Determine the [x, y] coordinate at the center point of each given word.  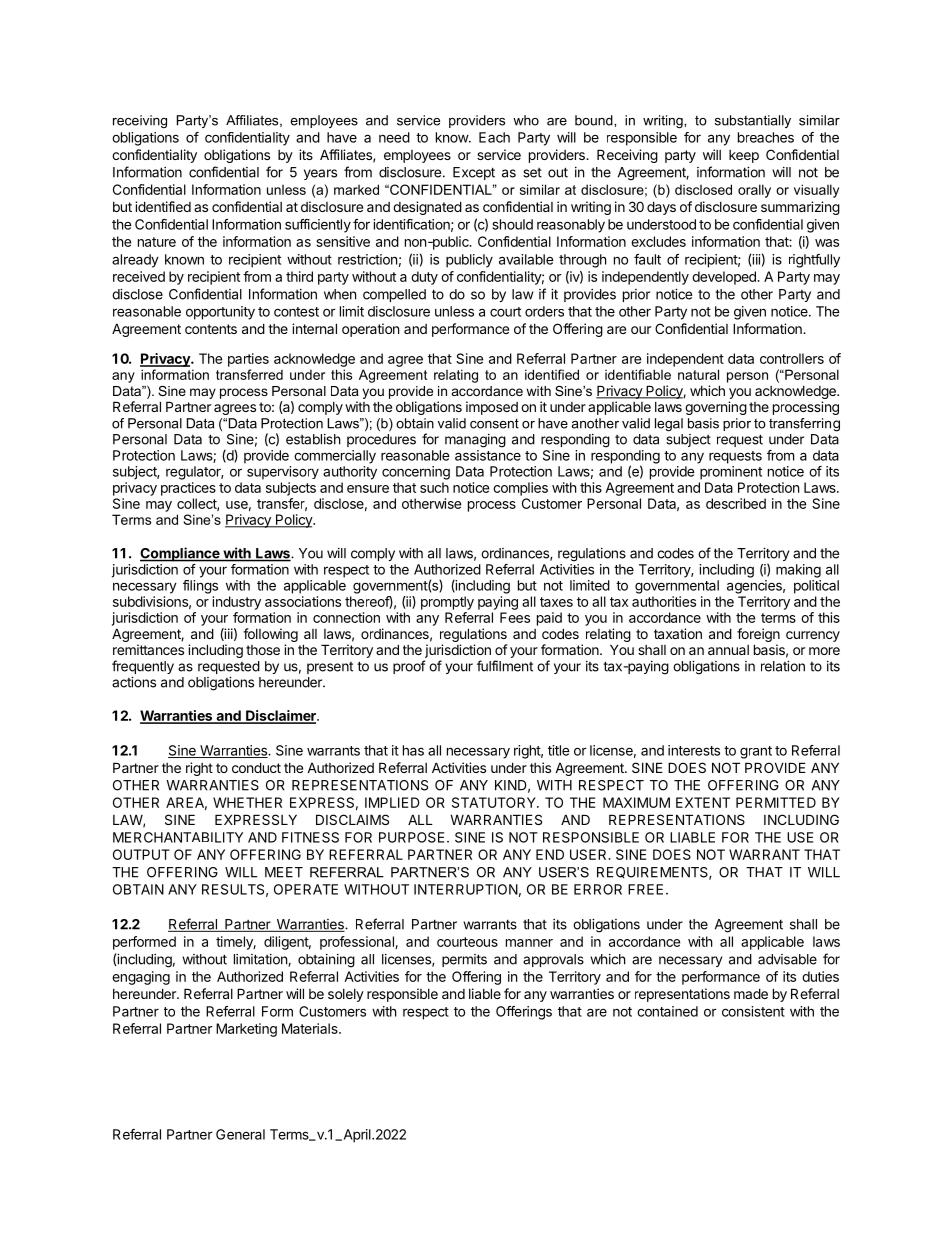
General [240, 1134]
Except [474, 173]
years [320, 174]
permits [464, 960]
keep [744, 156]
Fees [515, 617]
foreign [758, 636]
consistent [753, 1011]
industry [237, 603]
